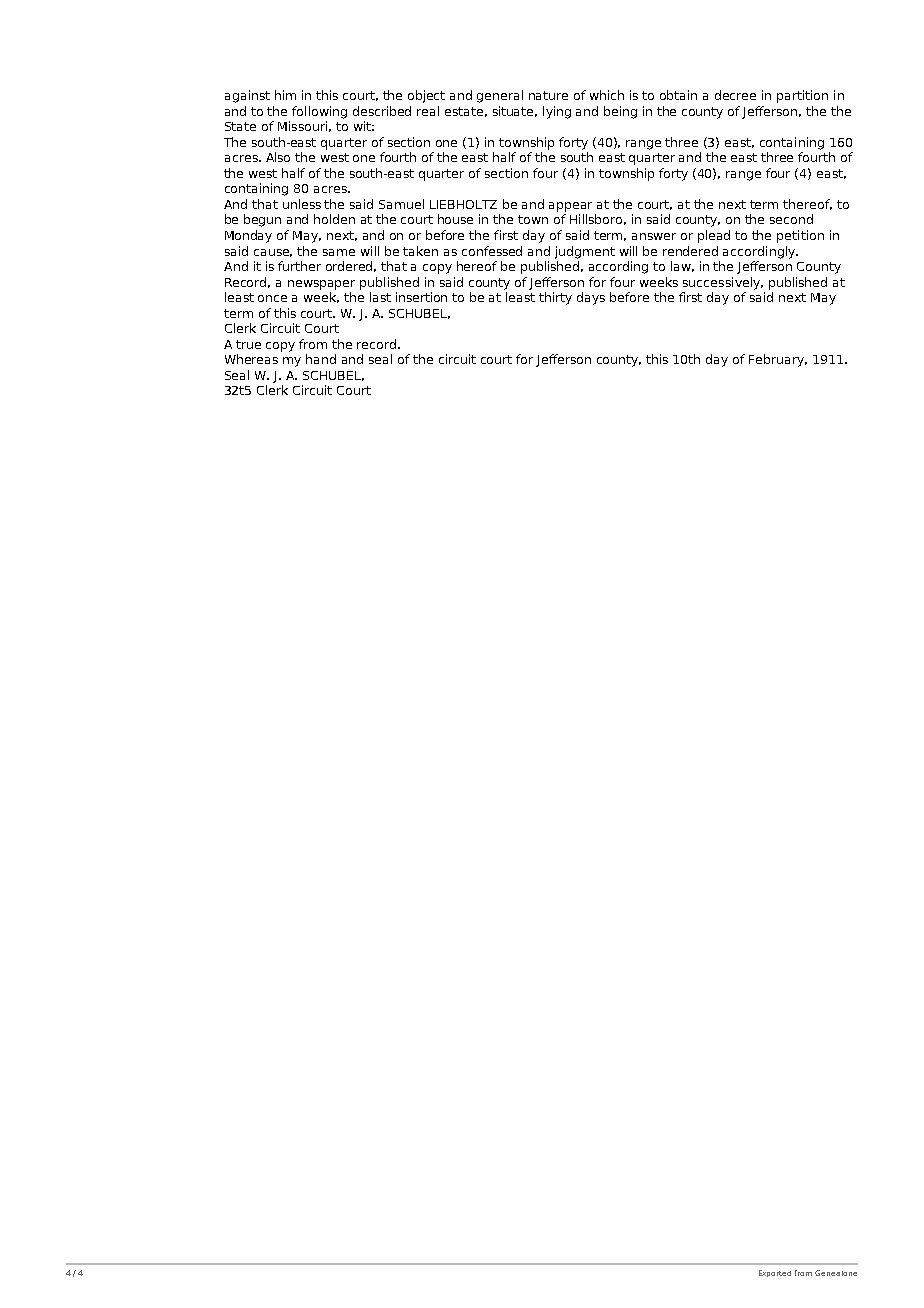 This screenshot has width=924, height=1308. What do you see at coordinates (321, 359) in the screenshot?
I see `hand` at bounding box center [321, 359].
